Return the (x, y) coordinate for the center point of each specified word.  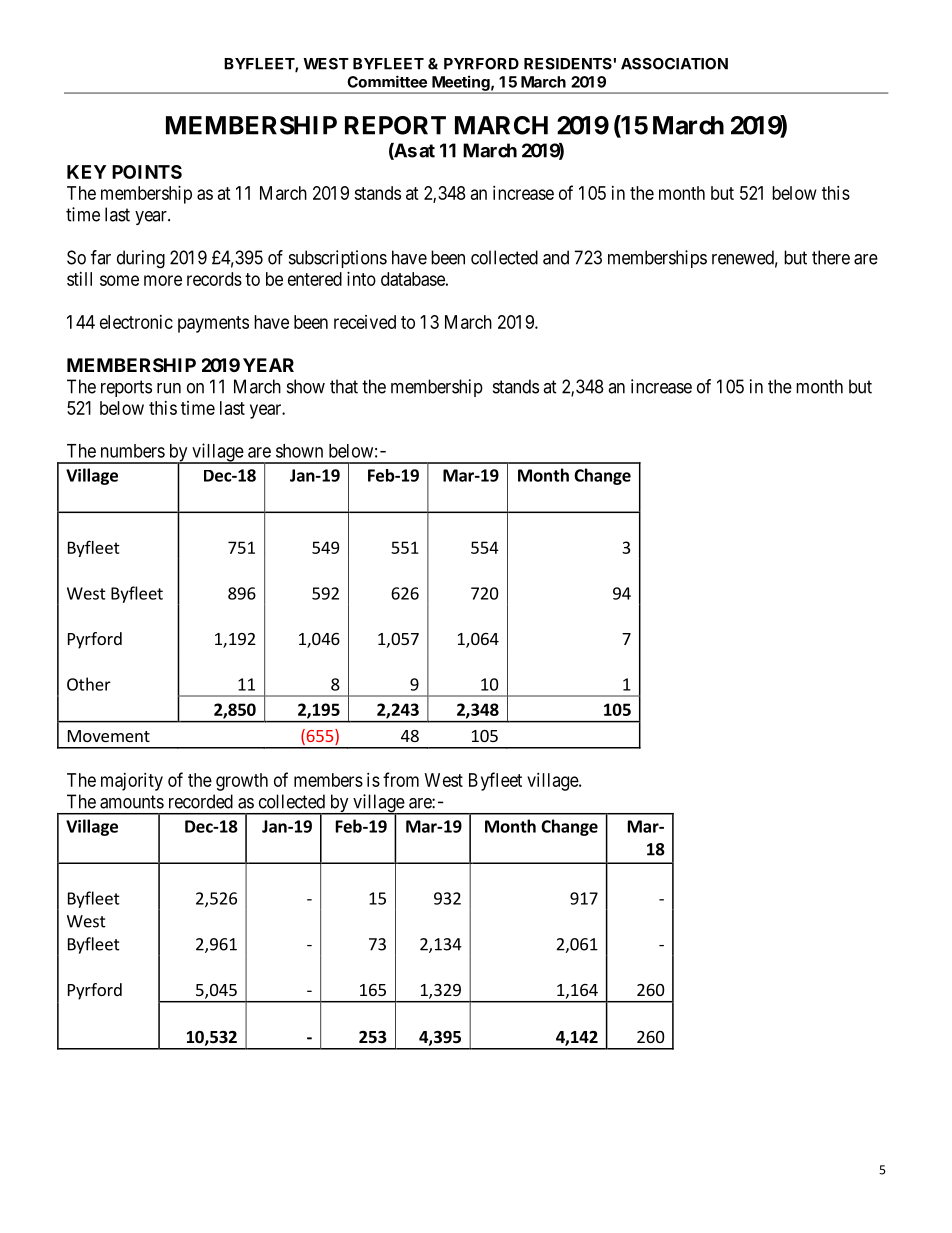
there (831, 257)
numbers (133, 451)
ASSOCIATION (674, 64)
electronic (136, 322)
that (344, 386)
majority (132, 782)
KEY (86, 172)
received (365, 322)
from (401, 779)
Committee (387, 81)
